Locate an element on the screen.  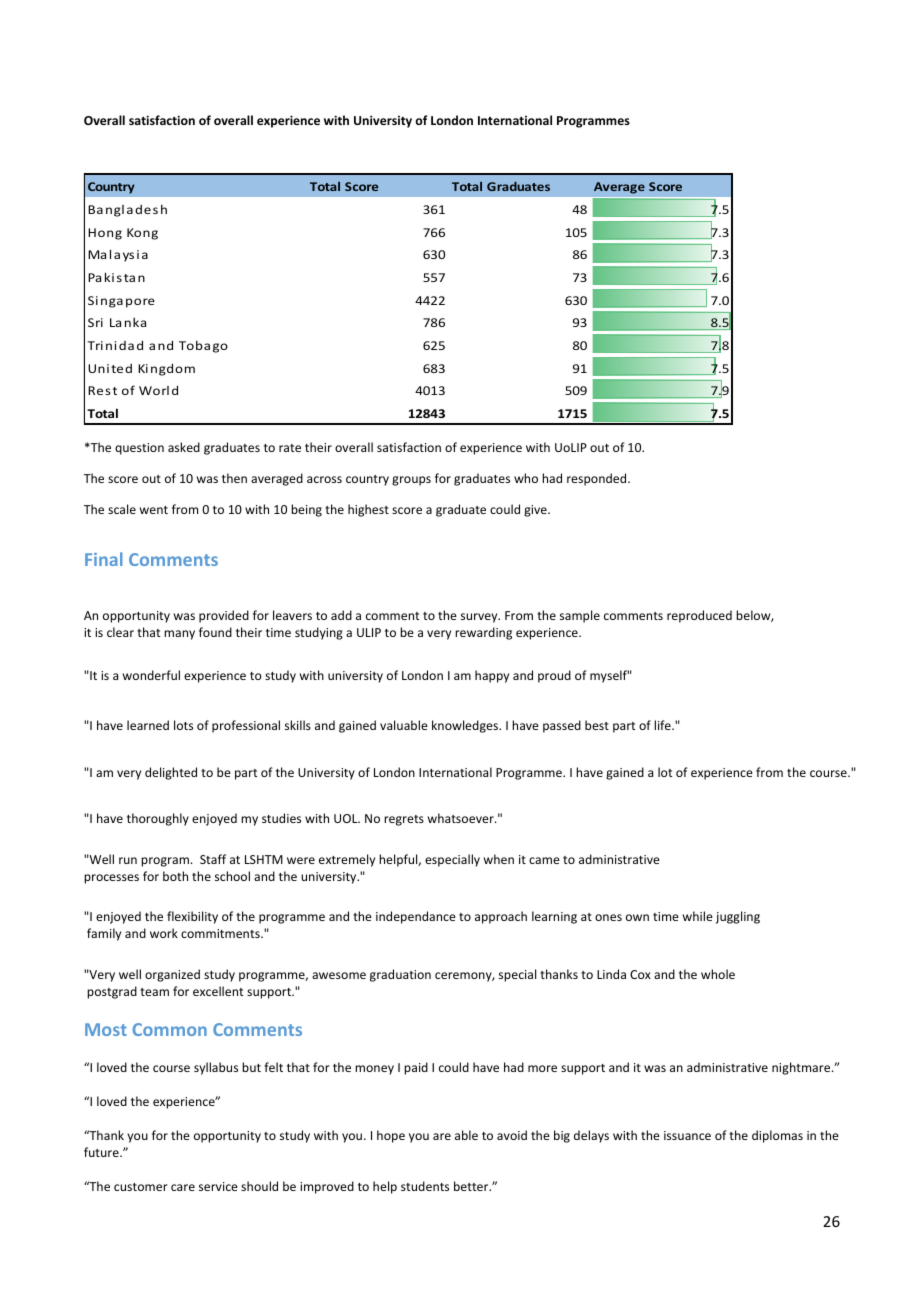
give is located at coordinates (536, 511).
